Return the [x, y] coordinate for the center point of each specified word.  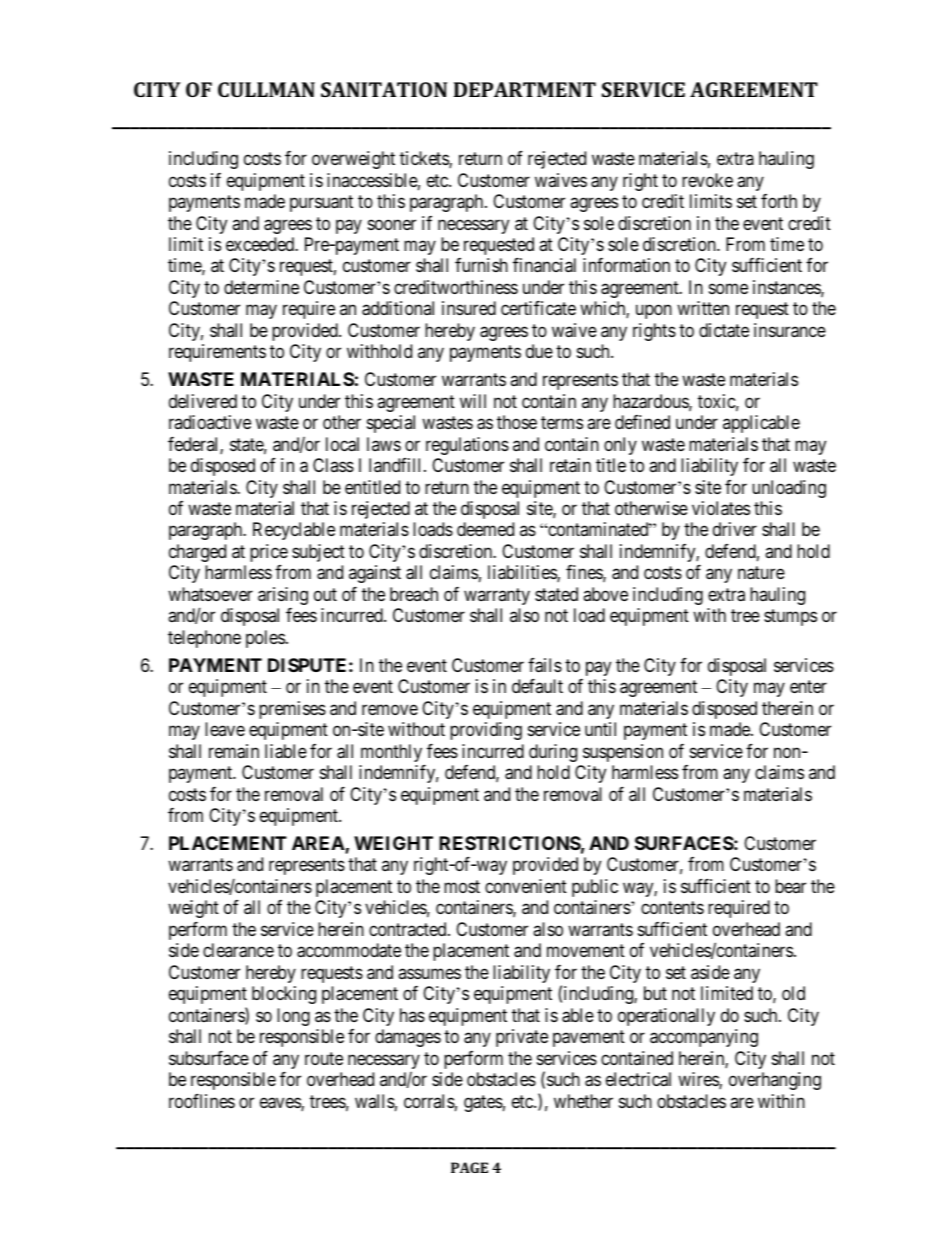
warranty [497, 596]
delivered [203, 401]
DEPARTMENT [525, 89]
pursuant [321, 203]
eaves [281, 1104]
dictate [724, 330]
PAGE [469, 1167]
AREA [319, 844]
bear [790, 886]
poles [265, 639]
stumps [790, 618]
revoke [707, 180]
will [473, 401]
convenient [526, 886]
